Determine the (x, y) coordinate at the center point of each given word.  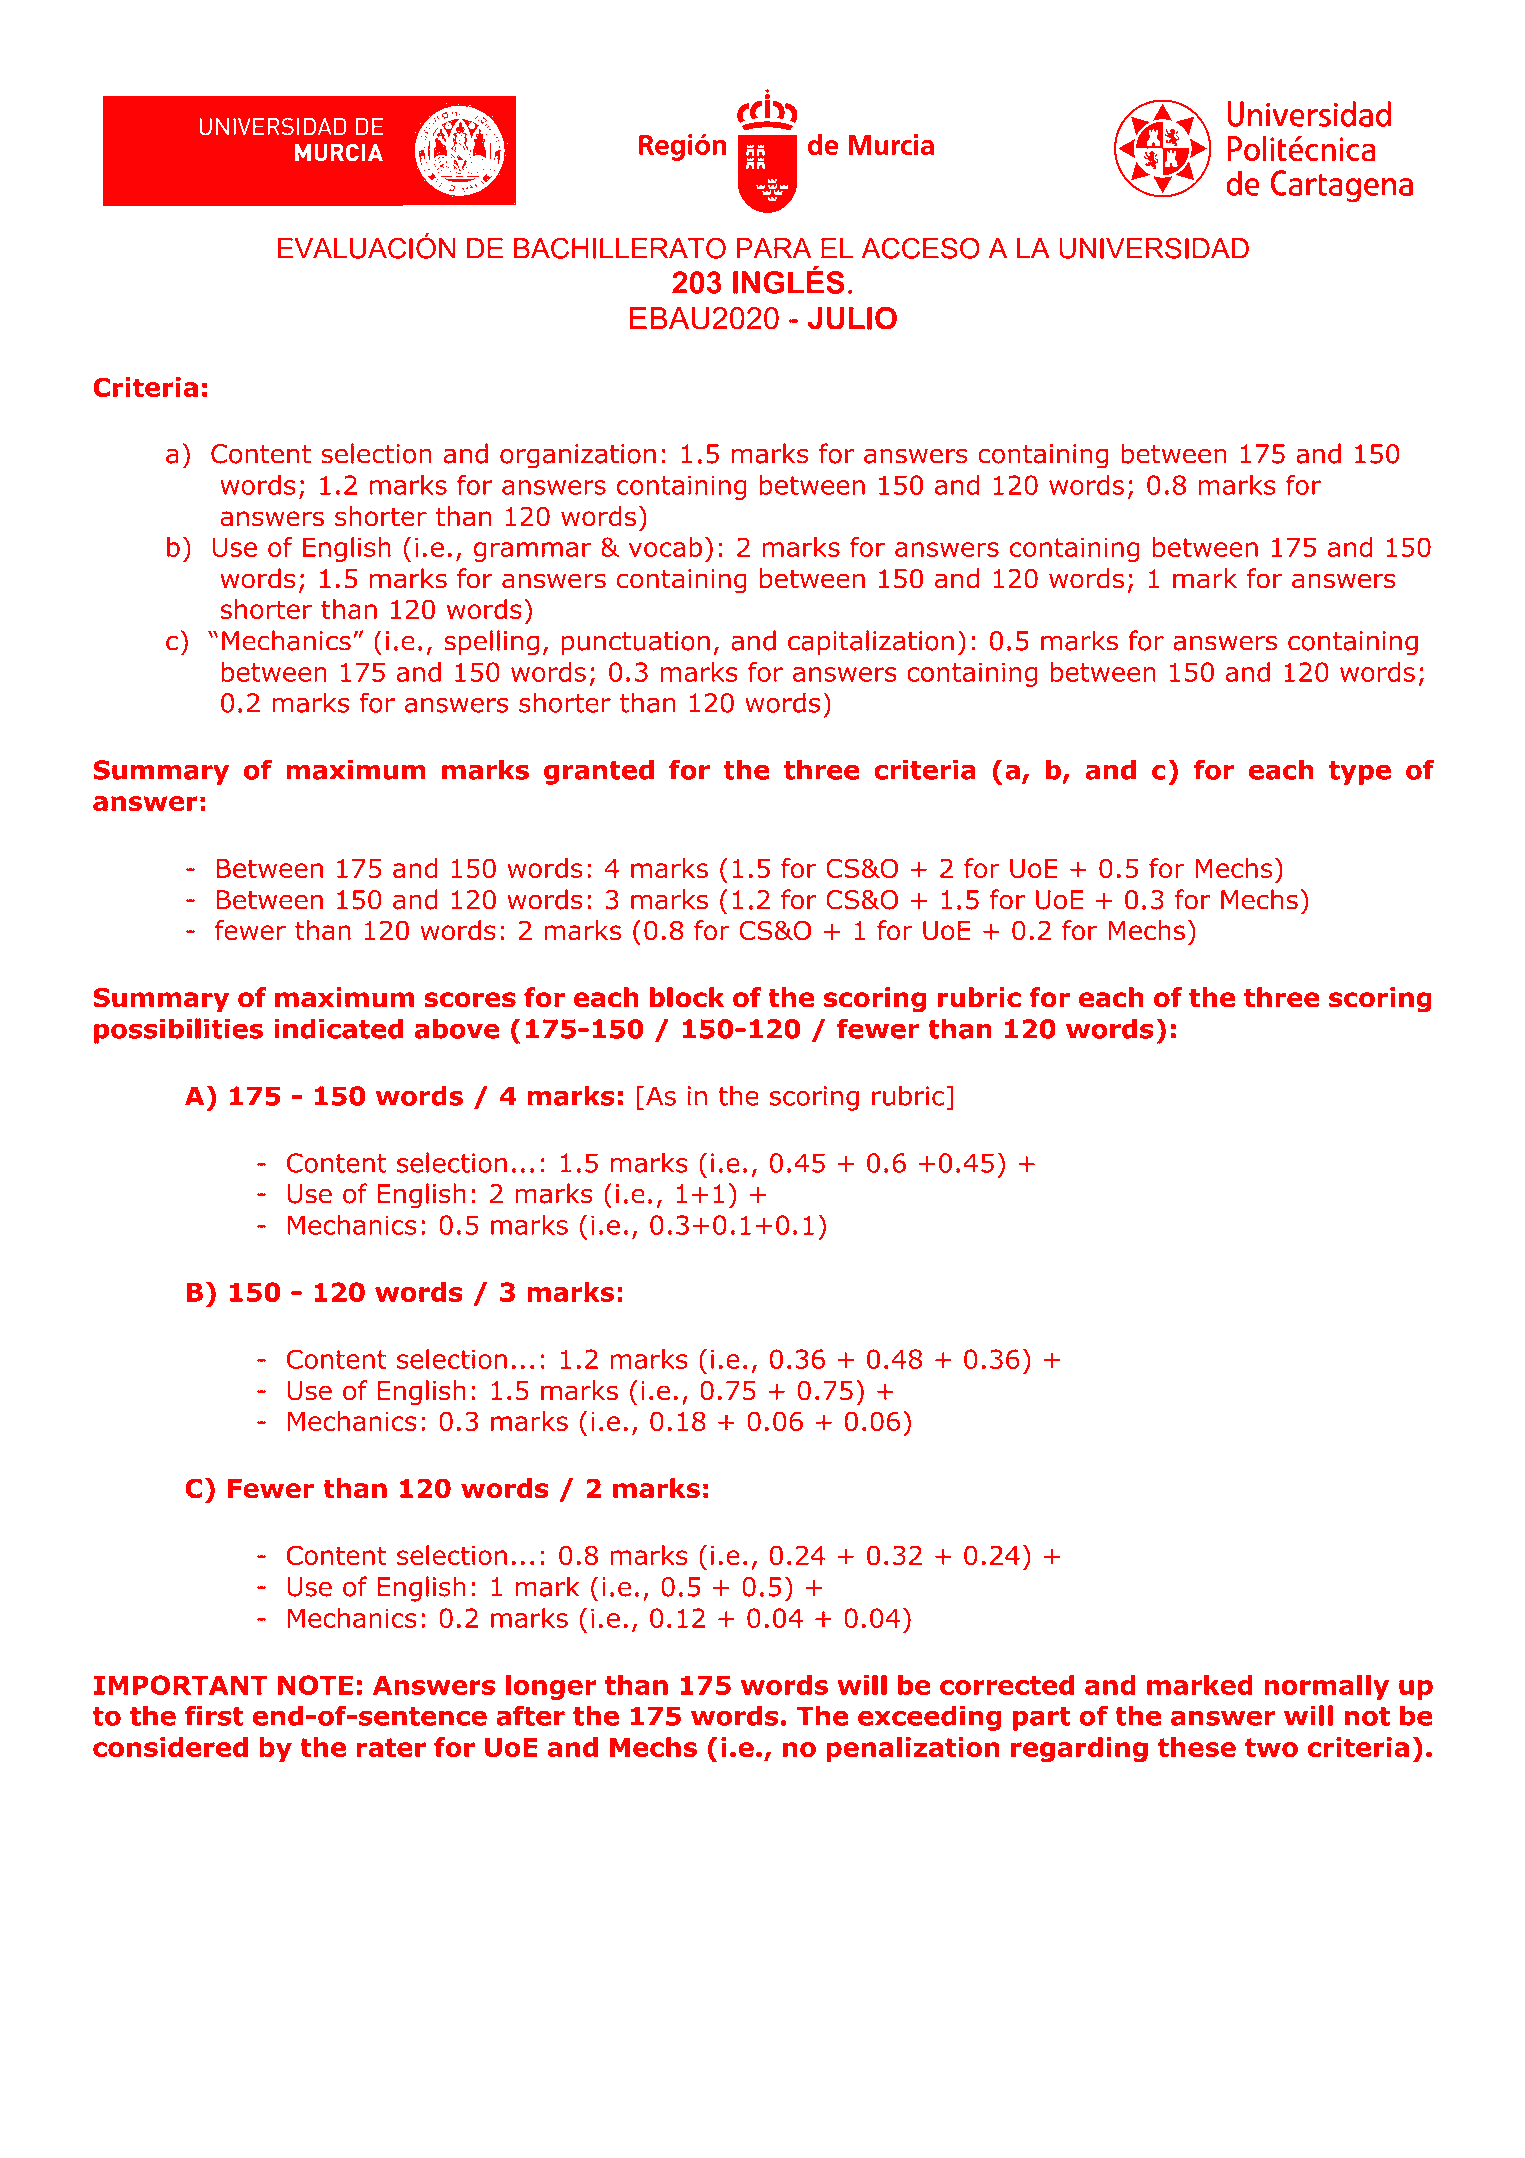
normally (1326, 1687)
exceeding (929, 1718)
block (687, 997)
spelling (491, 643)
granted (599, 772)
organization (578, 456)
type (1360, 773)
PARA (774, 248)
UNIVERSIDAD (1154, 248)
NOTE (315, 1685)
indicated (338, 1028)
